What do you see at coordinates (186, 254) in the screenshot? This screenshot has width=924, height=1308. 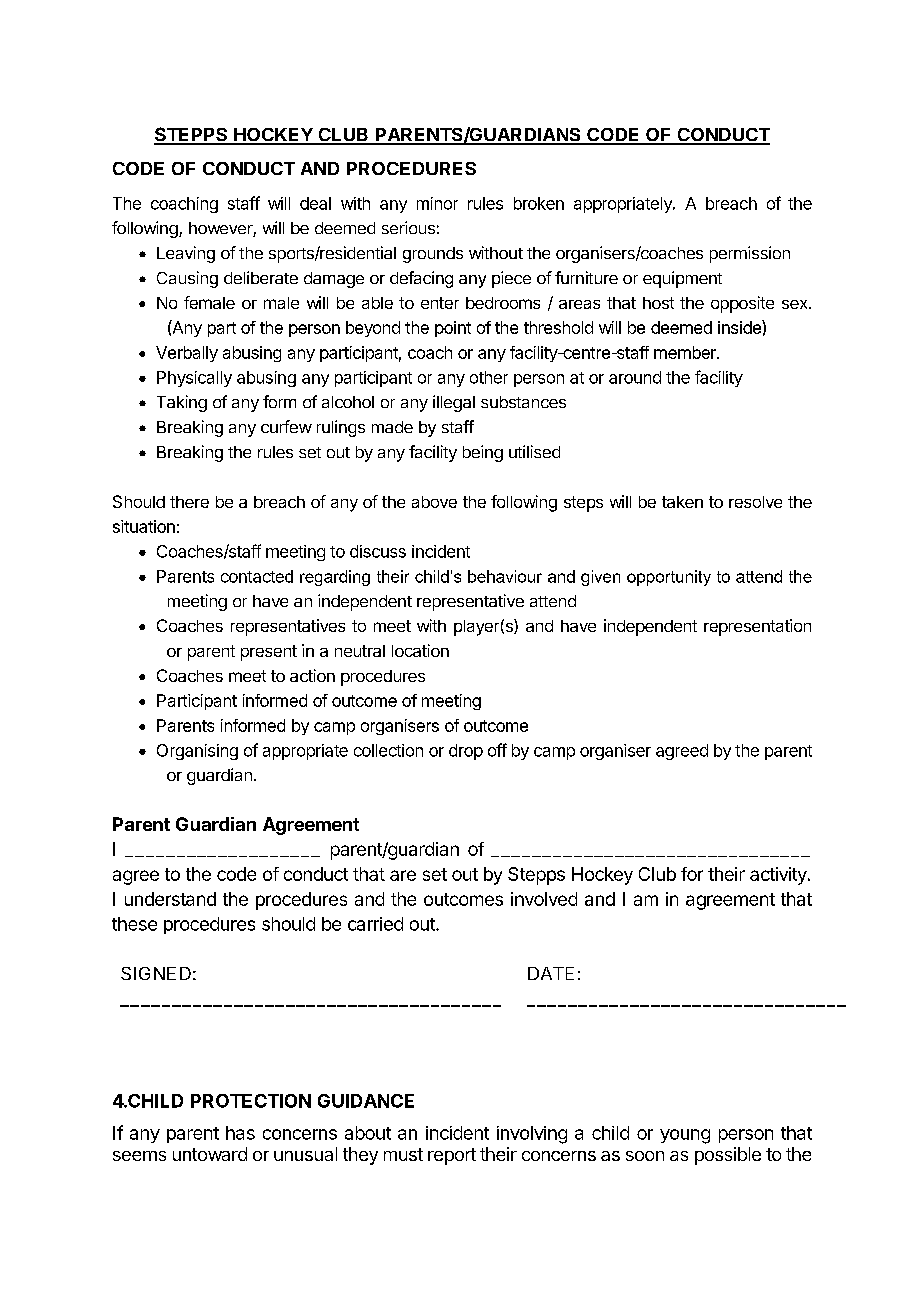 I see `Leaving` at bounding box center [186, 254].
